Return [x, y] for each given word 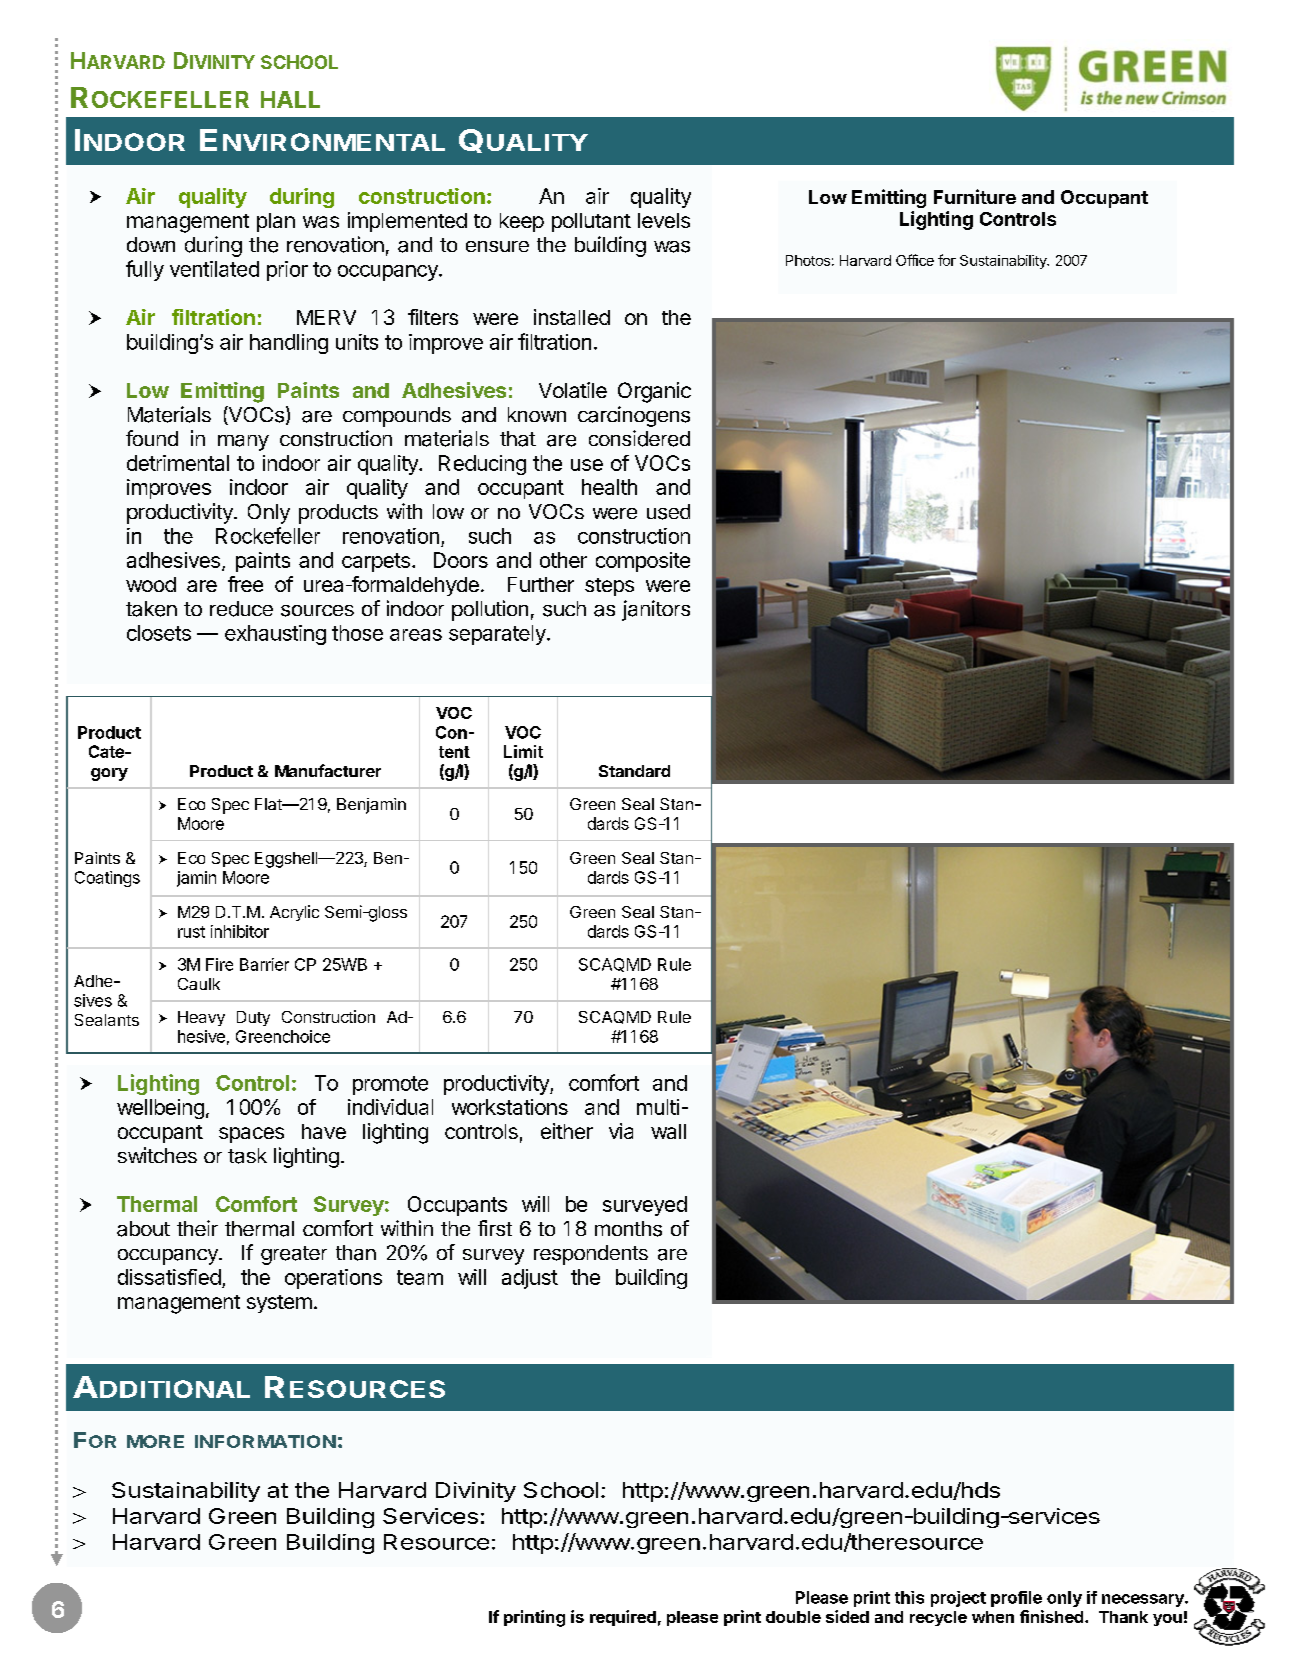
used [668, 512]
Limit [523, 751]
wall [668, 1131]
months [628, 1229]
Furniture [975, 196]
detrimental [178, 463]
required [623, 1618]
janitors [656, 610]
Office [915, 260]
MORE [155, 1441]
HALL [290, 99]
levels [664, 220]
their [197, 1228]
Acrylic [294, 913]
